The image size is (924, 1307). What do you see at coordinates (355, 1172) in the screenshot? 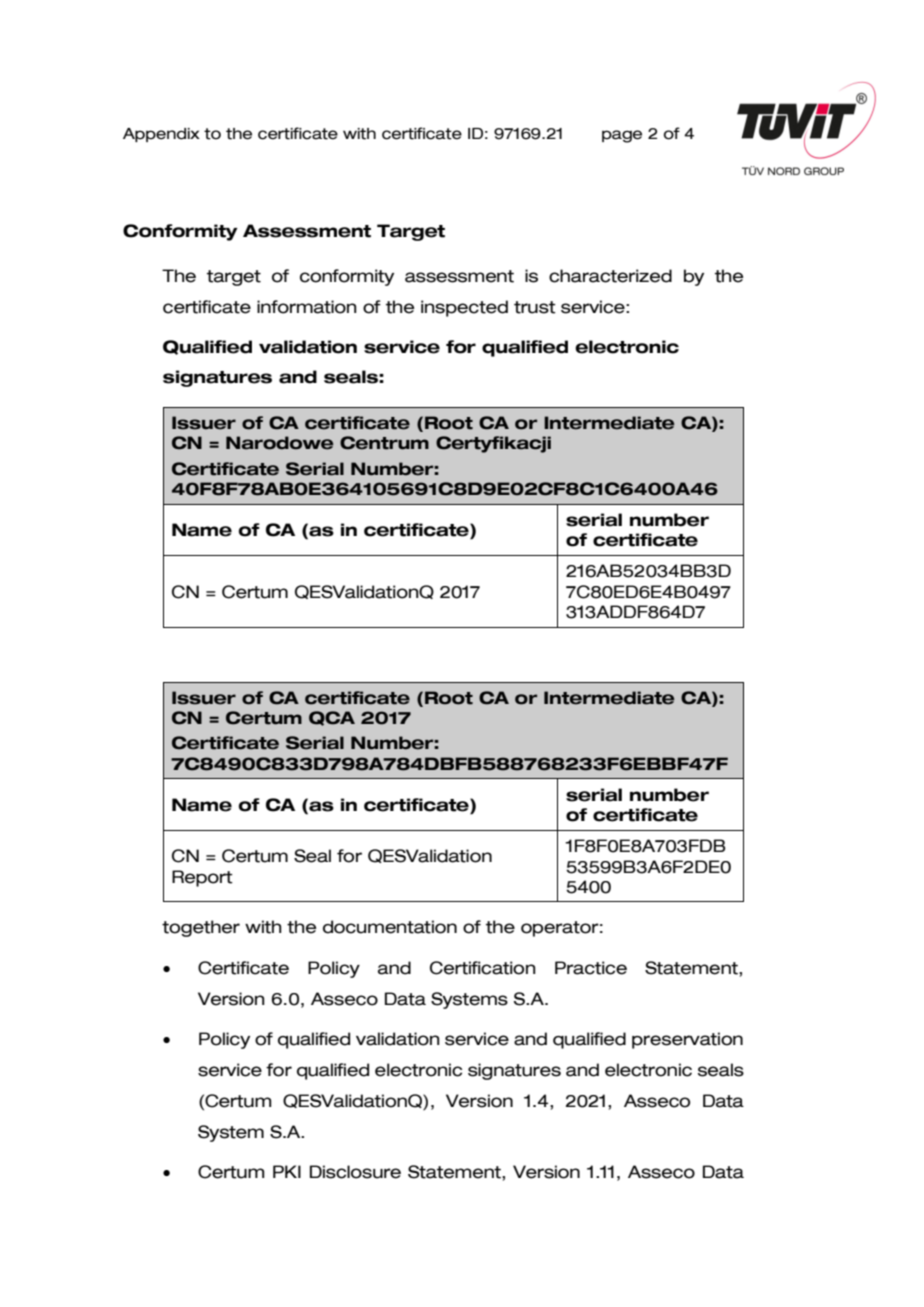
I see `Disclosure` at bounding box center [355, 1172].
